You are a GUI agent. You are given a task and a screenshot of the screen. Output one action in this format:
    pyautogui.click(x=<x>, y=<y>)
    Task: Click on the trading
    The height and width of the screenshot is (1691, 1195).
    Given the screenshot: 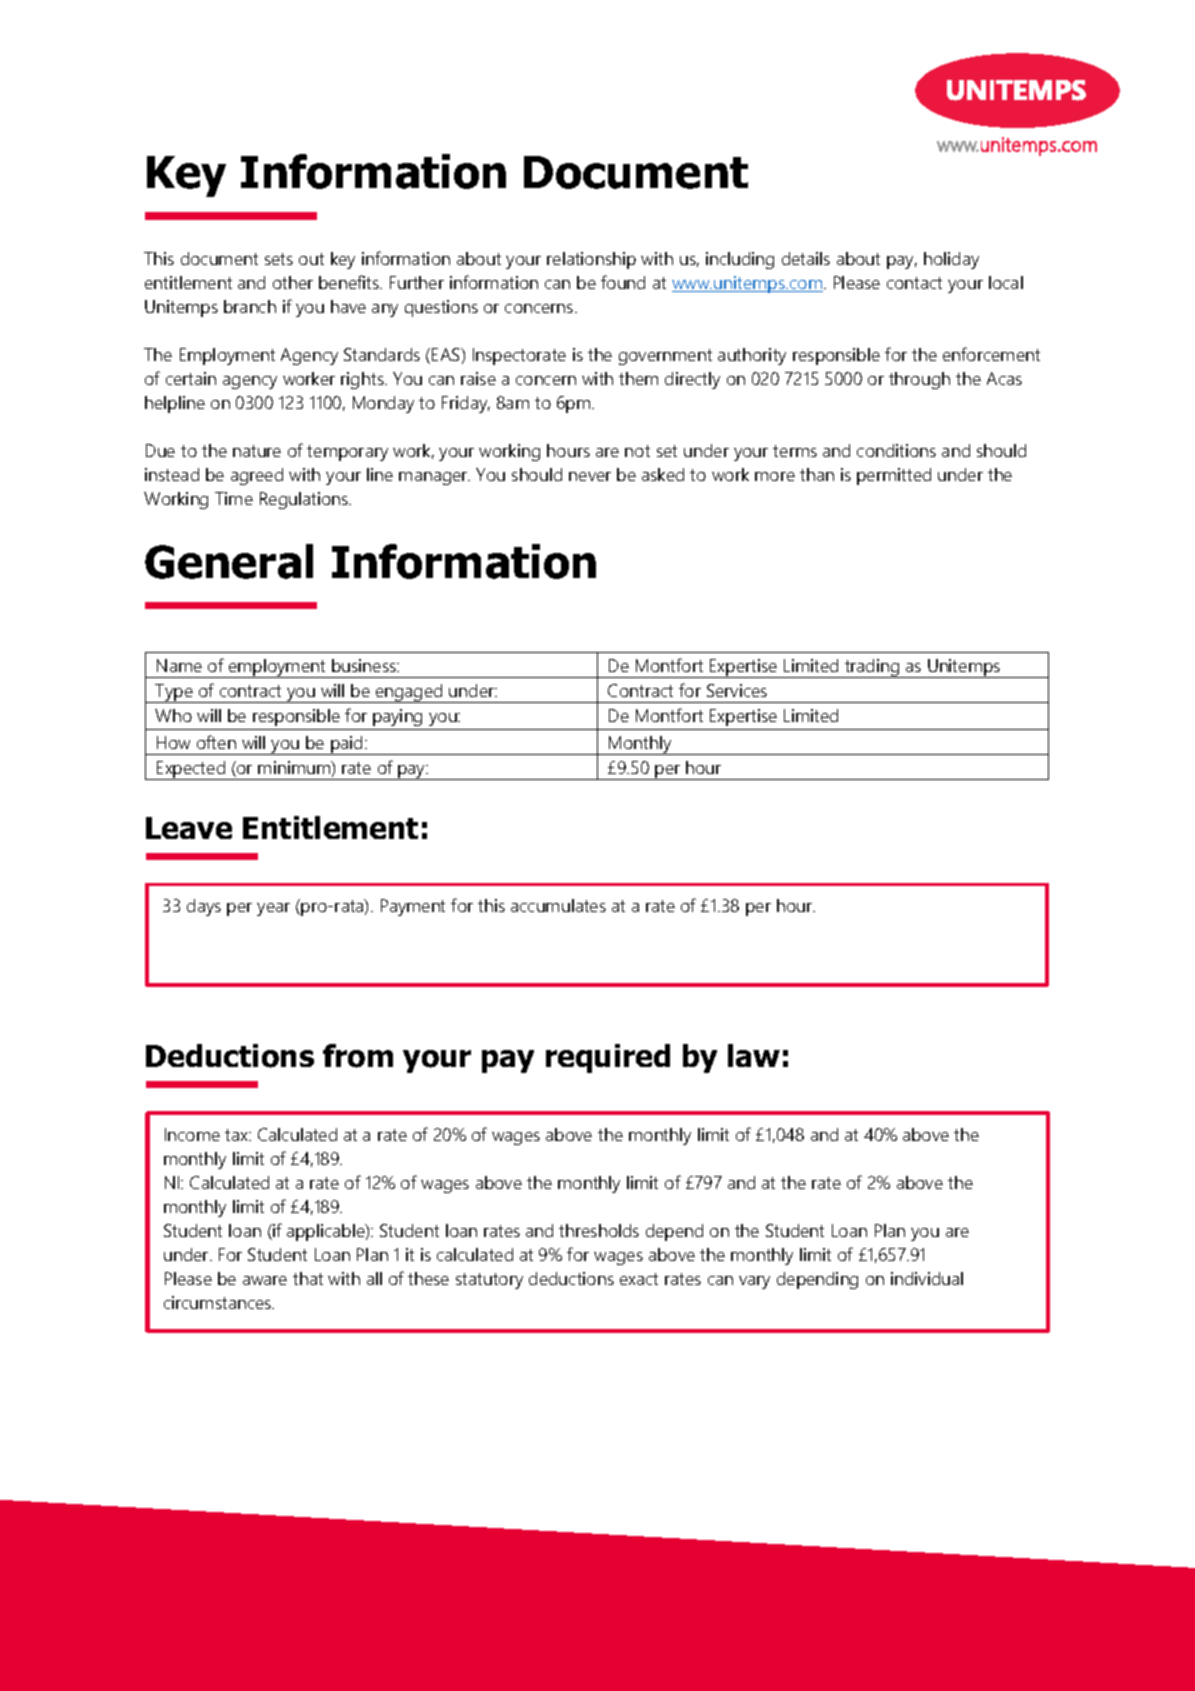 What is the action you would take?
    pyautogui.click(x=872, y=668)
